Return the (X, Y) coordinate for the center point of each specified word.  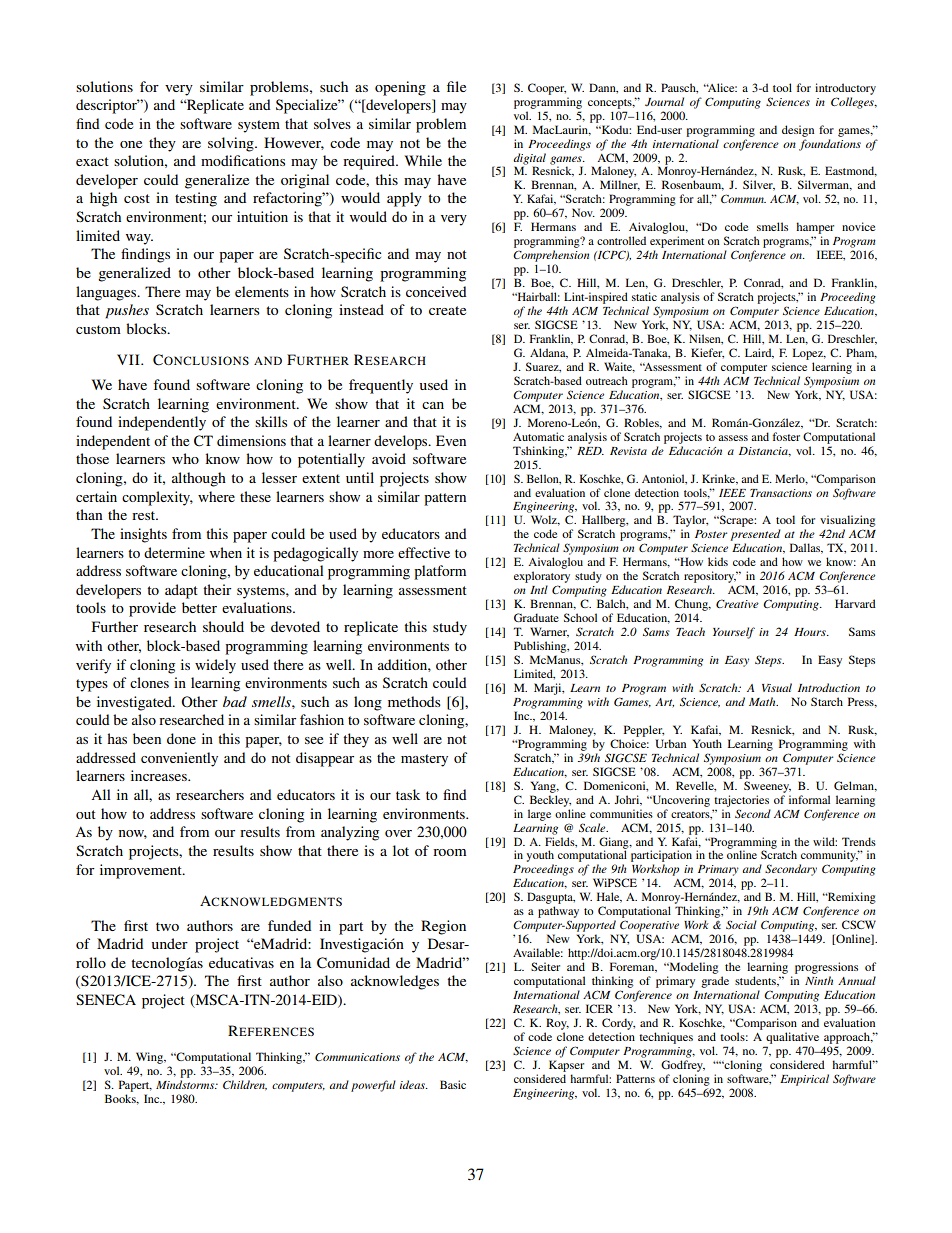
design (798, 131)
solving (232, 144)
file (456, 86)
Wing (150, 1058)
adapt (181, 591)
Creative (737, 603)
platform (440, 572)
